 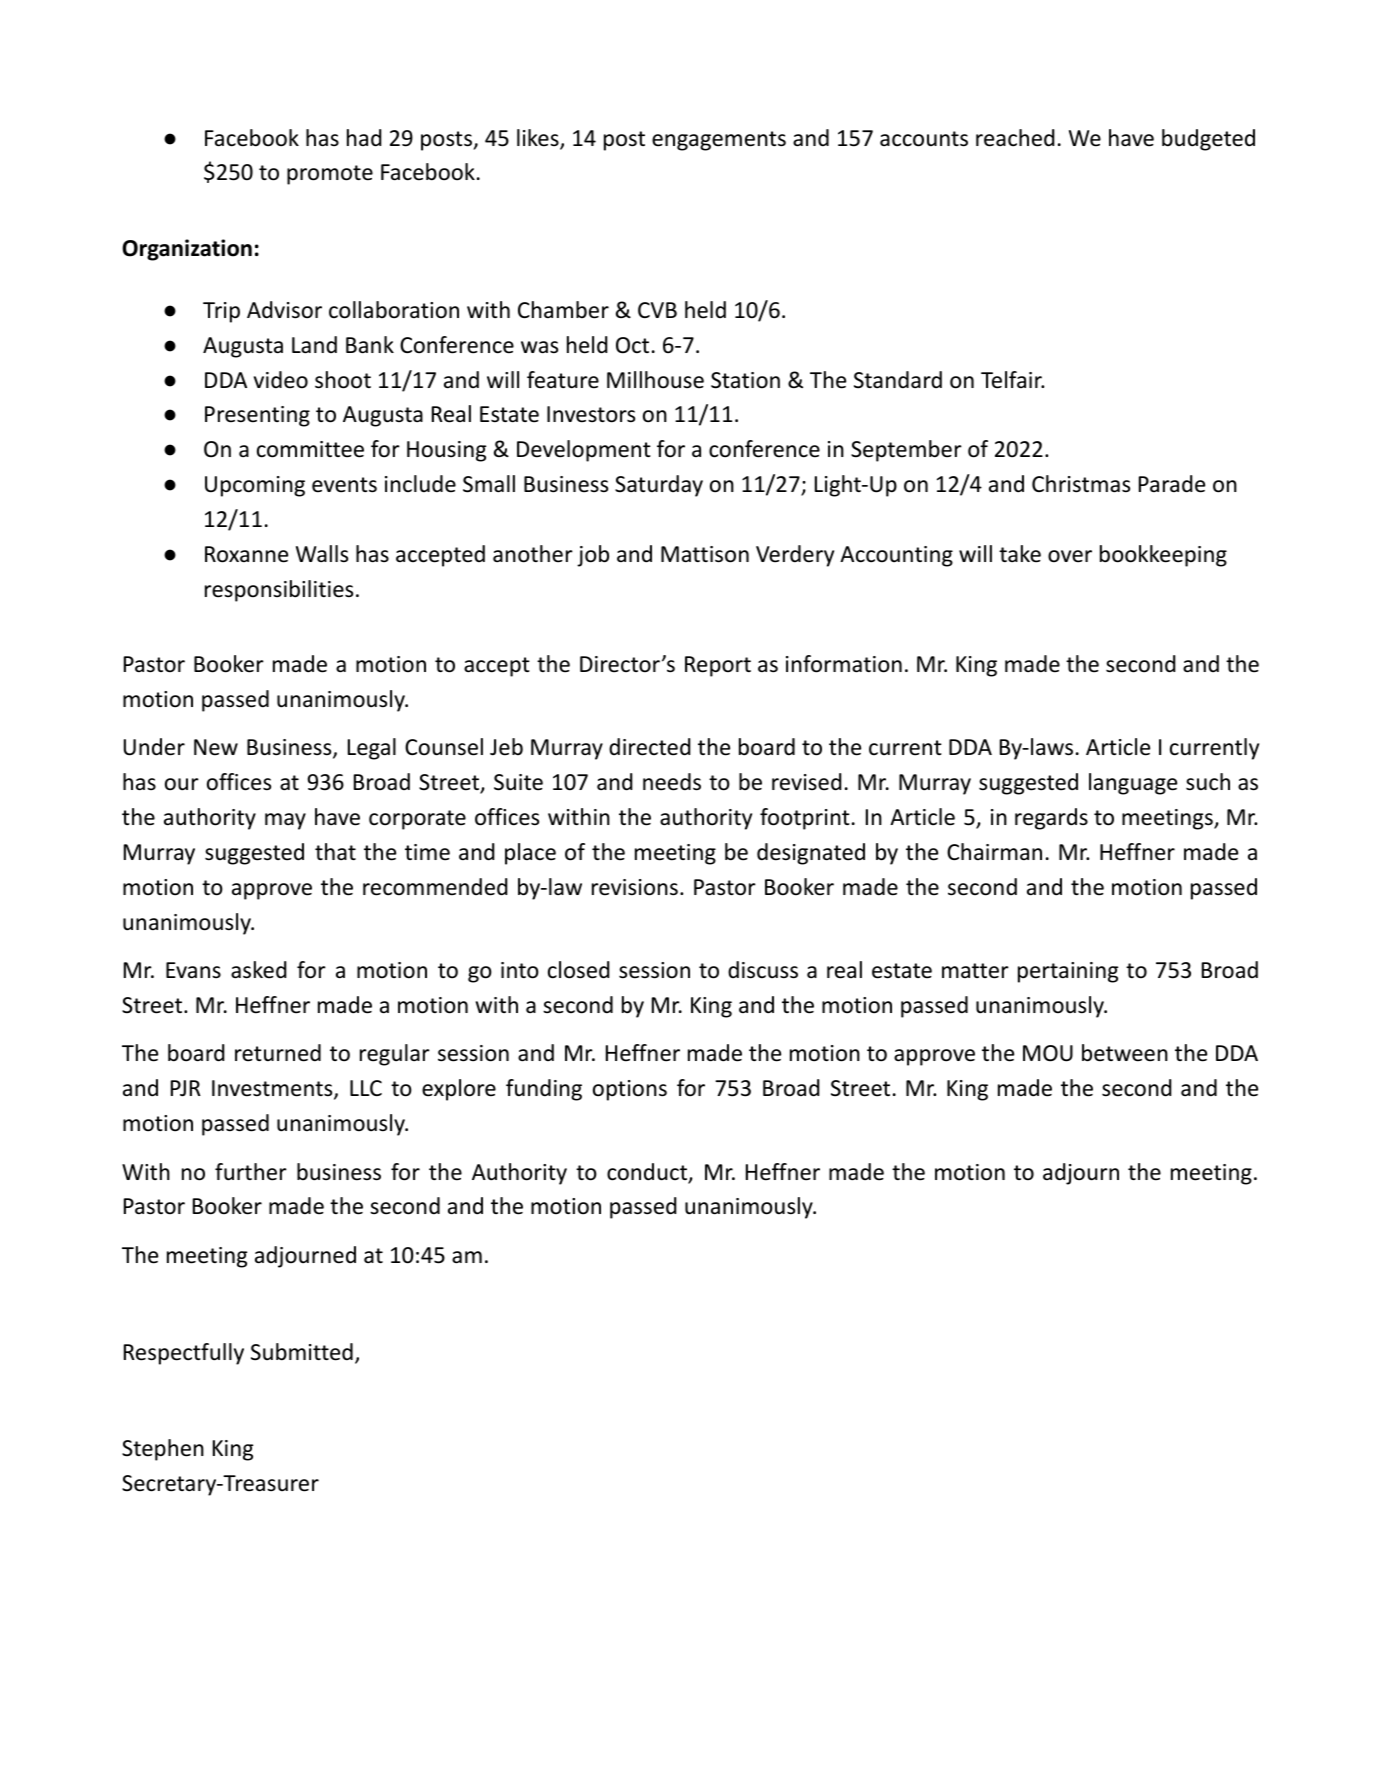 What do you see at coordinates (648, 1173) in the image?
I see `conduct` at bounding box center [648, 1173].
